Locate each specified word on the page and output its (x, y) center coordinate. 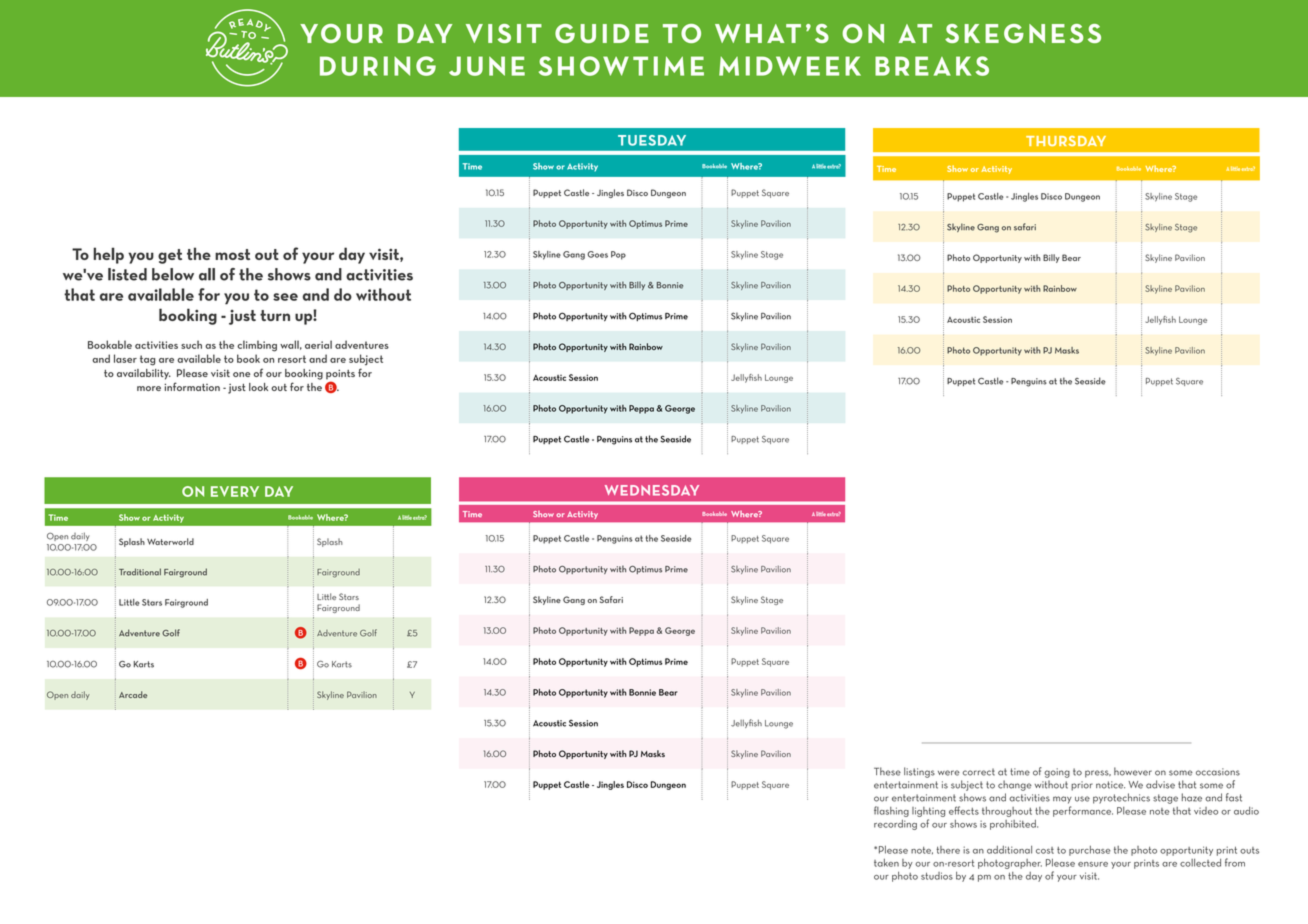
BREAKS (932, 66)
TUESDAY (652, 140)
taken (886, 863)
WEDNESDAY (652, 490)
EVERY (235, 491)
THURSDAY (1066, 141)
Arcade (133, 694)
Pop (618, 255)
